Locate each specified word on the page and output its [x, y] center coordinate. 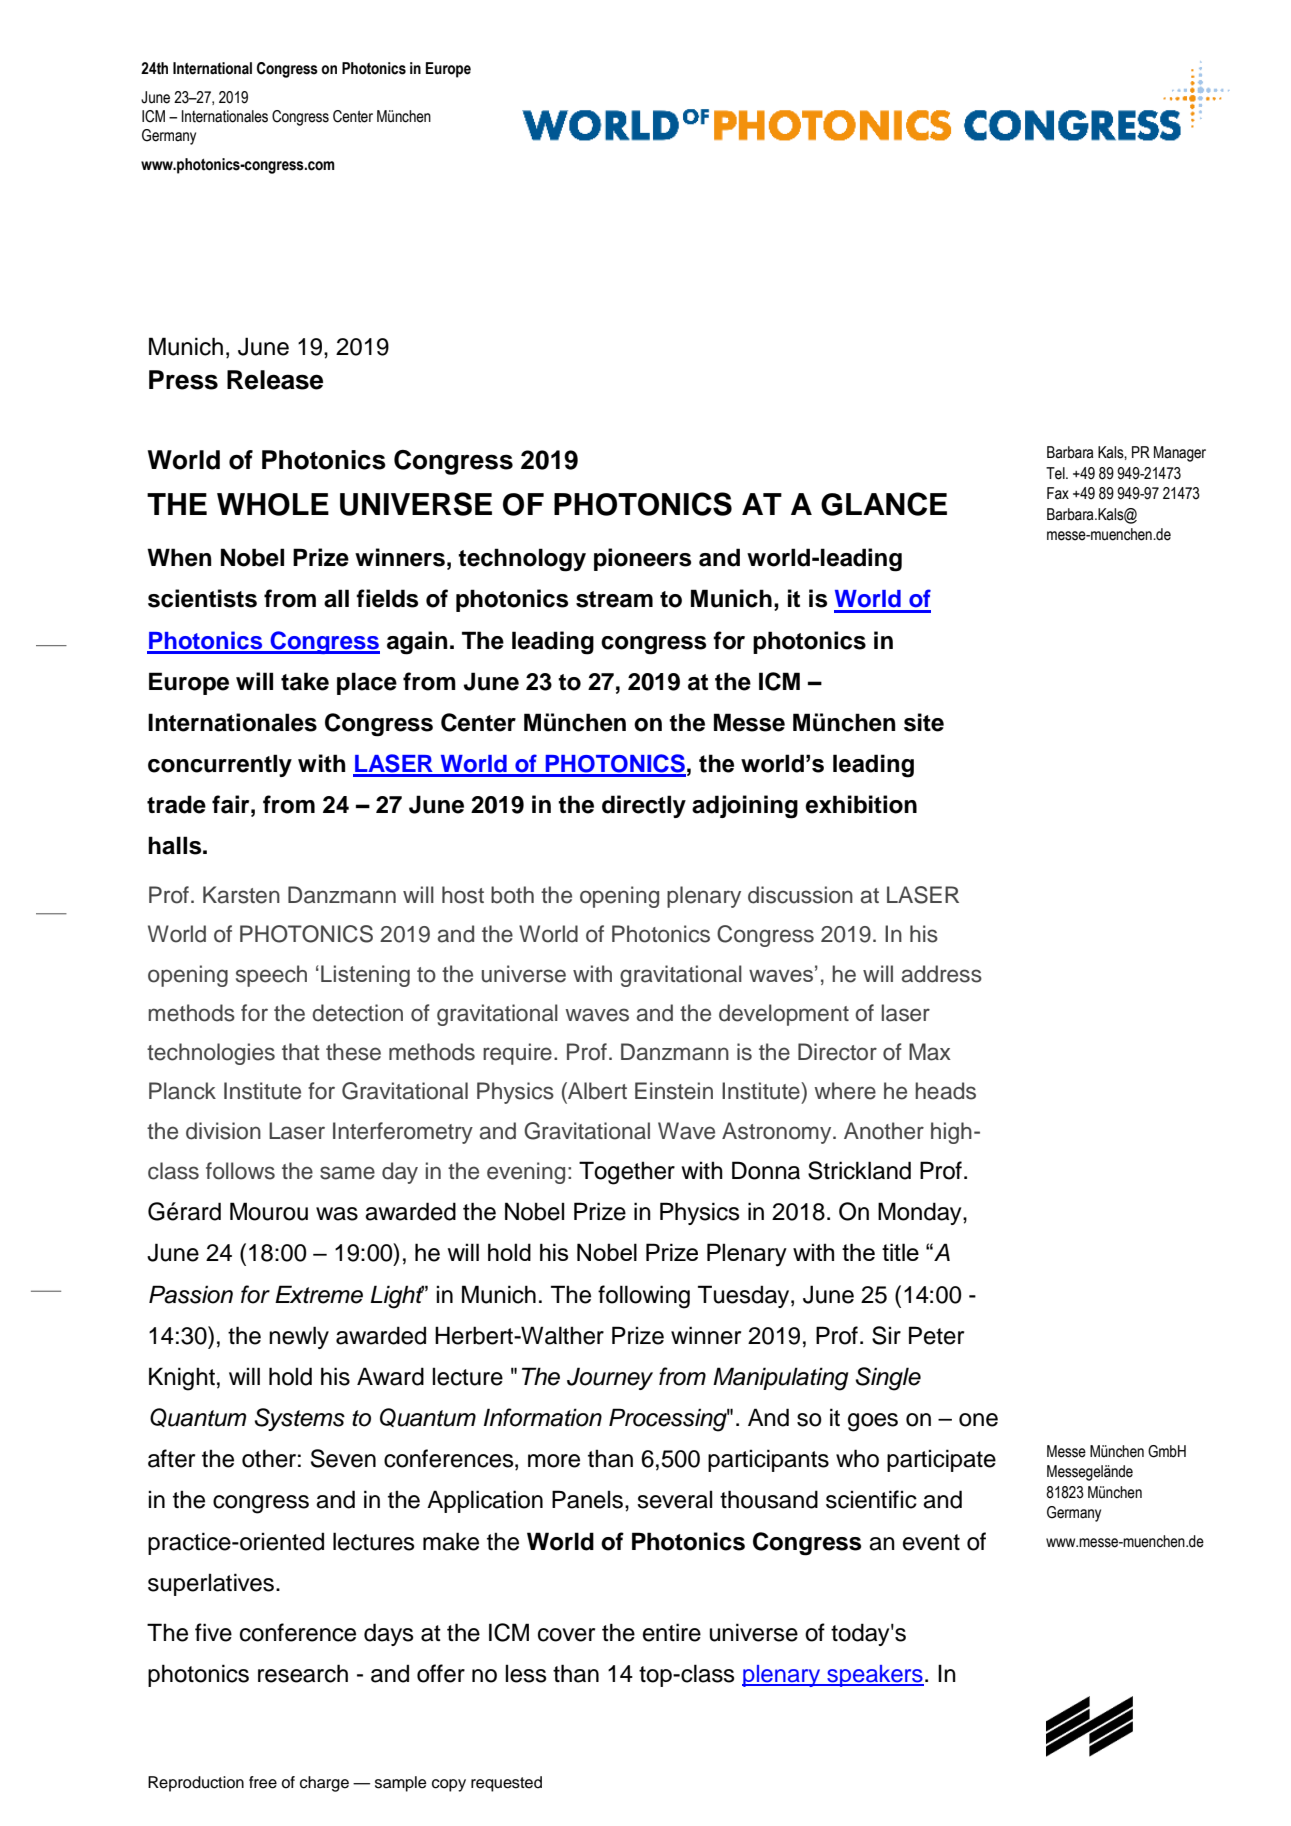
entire [672, 1632]
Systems [299, 1419]
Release [275, 380]
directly [644, 806]
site [924, 722]
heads [945, 1091]
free [263, 1782]
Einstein [674, 1091]
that [301, 1052]
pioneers [642, 559]
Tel [1056, 473]
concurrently [220, 765]
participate [941, 1460]
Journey [610, 1378]
